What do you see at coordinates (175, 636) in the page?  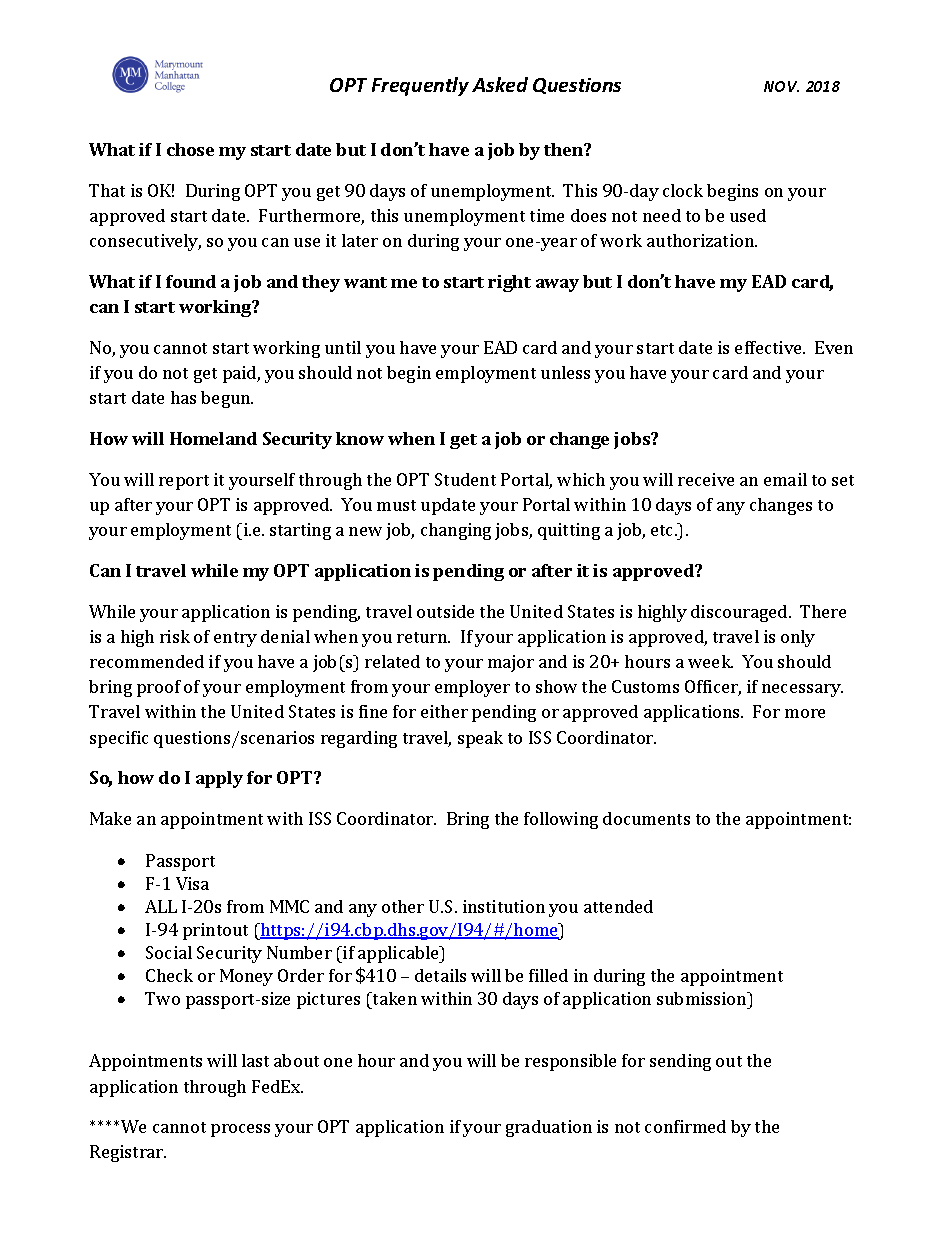 I see `risk` at bounding box center [175, 636].
